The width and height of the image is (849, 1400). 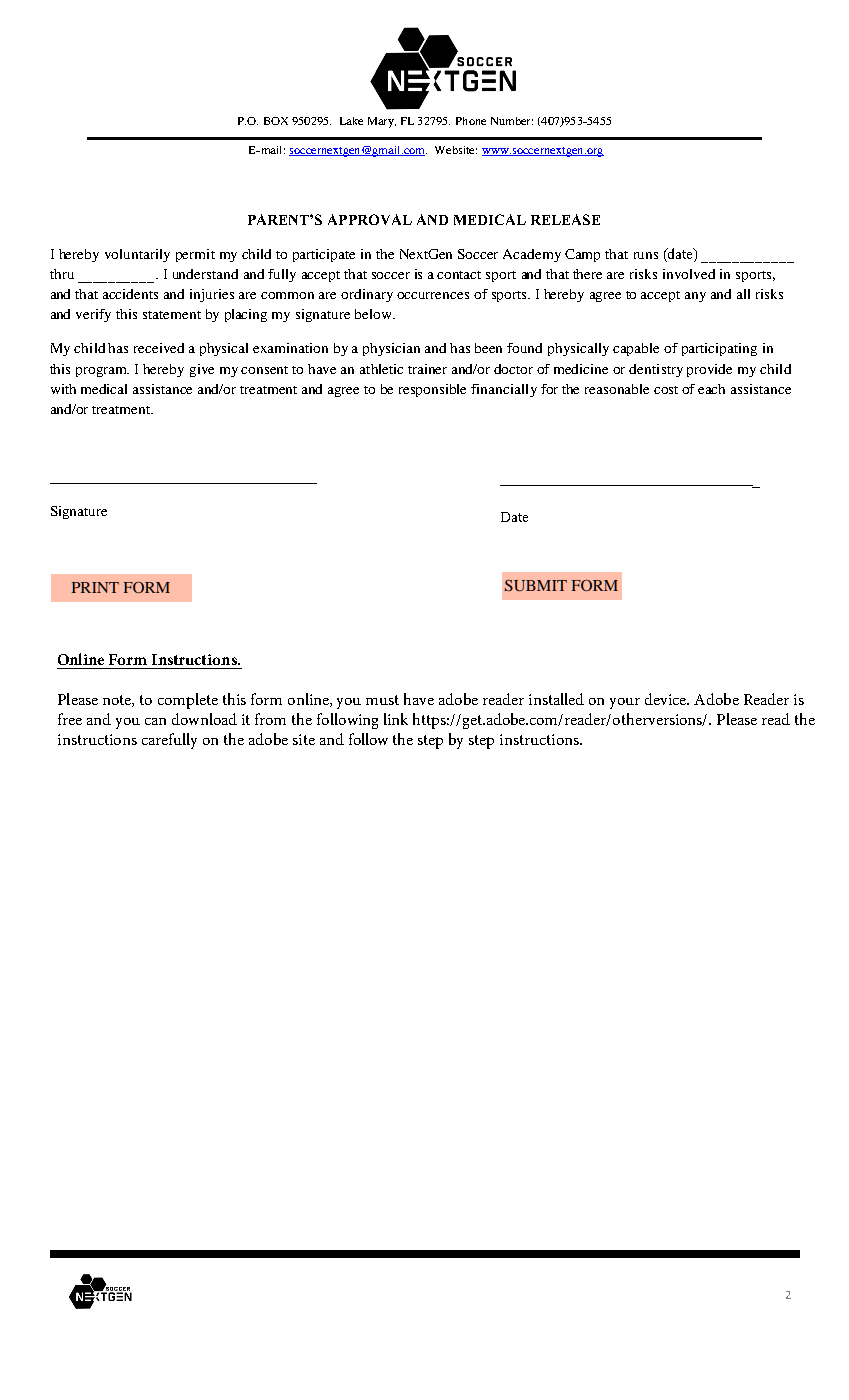 What do you see at coordinates (471, 121) in the image?
I see `Phone` at bounding box center [471, 121].
